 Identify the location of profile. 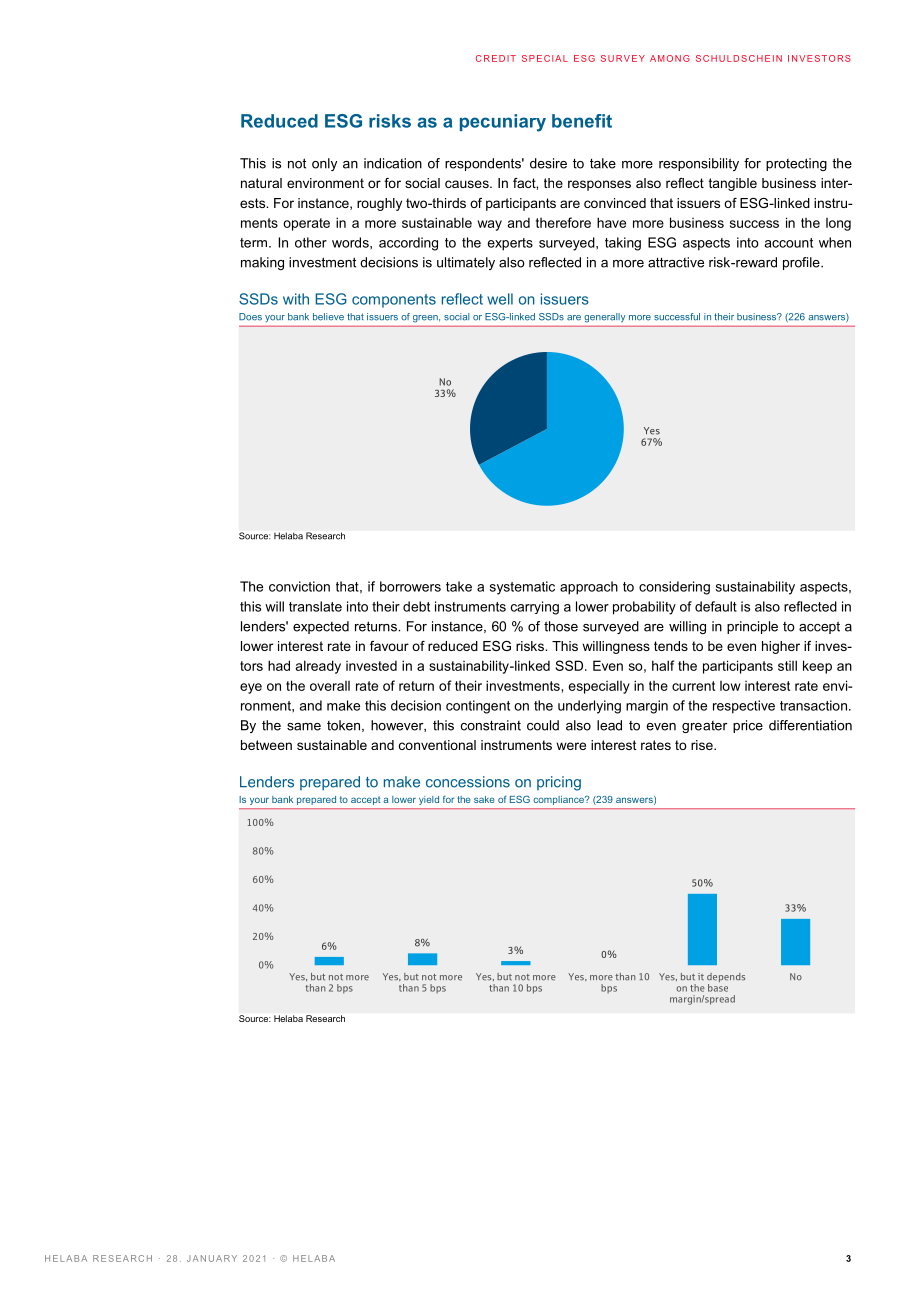
(802, 263).
